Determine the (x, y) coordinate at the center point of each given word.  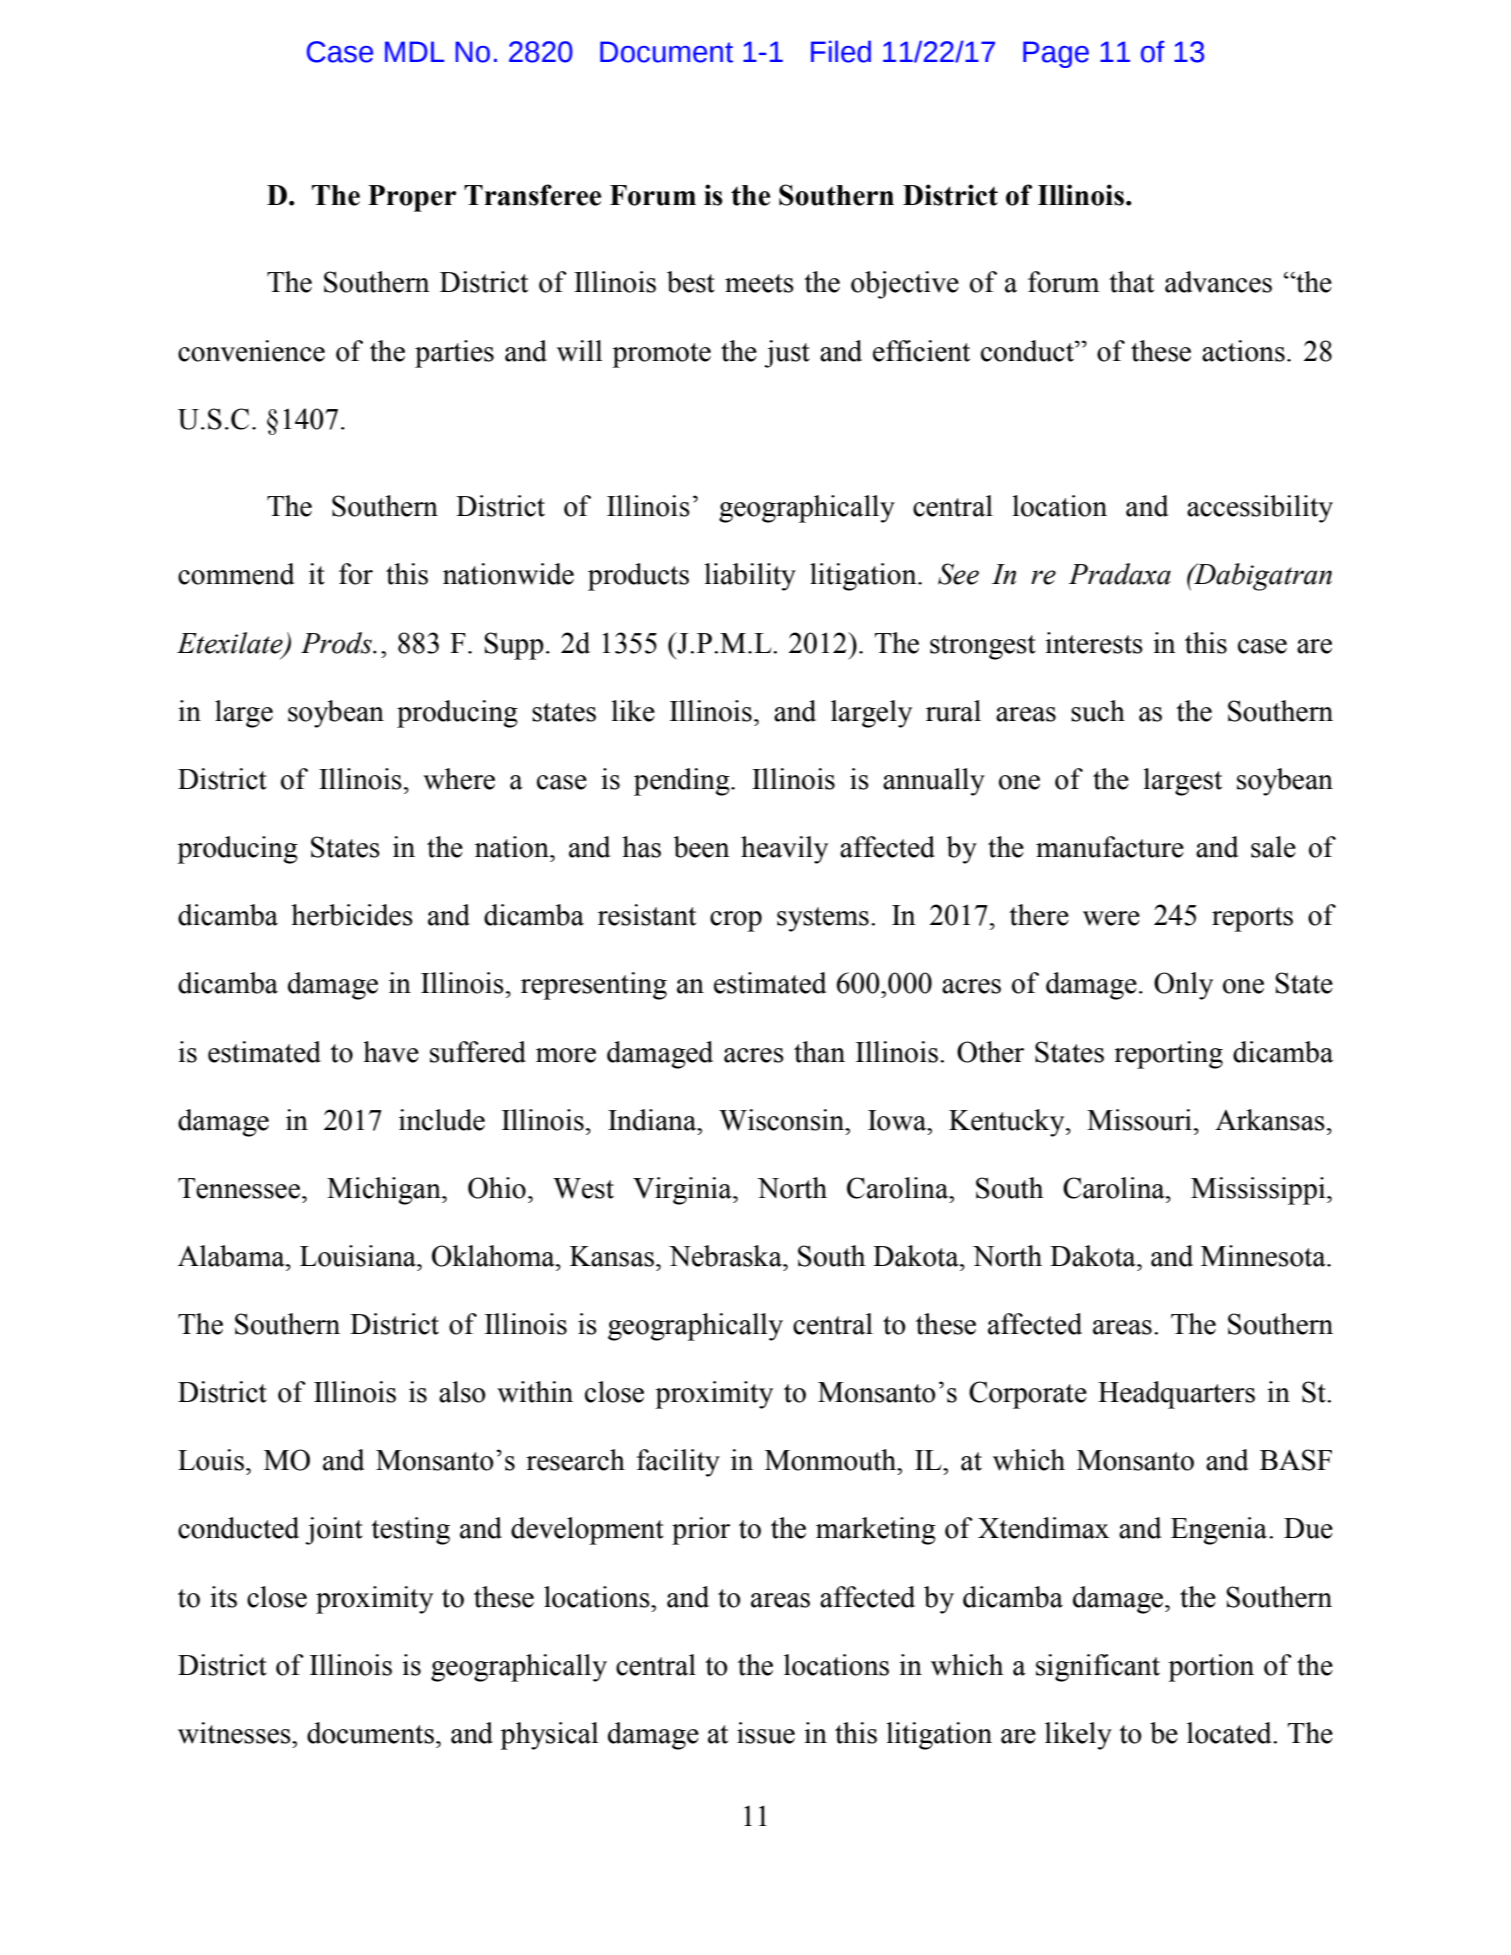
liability (750, 577)
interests (1094, 643)
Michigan (385, 1191)
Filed (841, 51)
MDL (414, 51)
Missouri (1139, 1120)
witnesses (235, 1733)
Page (1056, 54)
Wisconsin (783, 1120)
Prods (337, 643)
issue (766, 1733)
